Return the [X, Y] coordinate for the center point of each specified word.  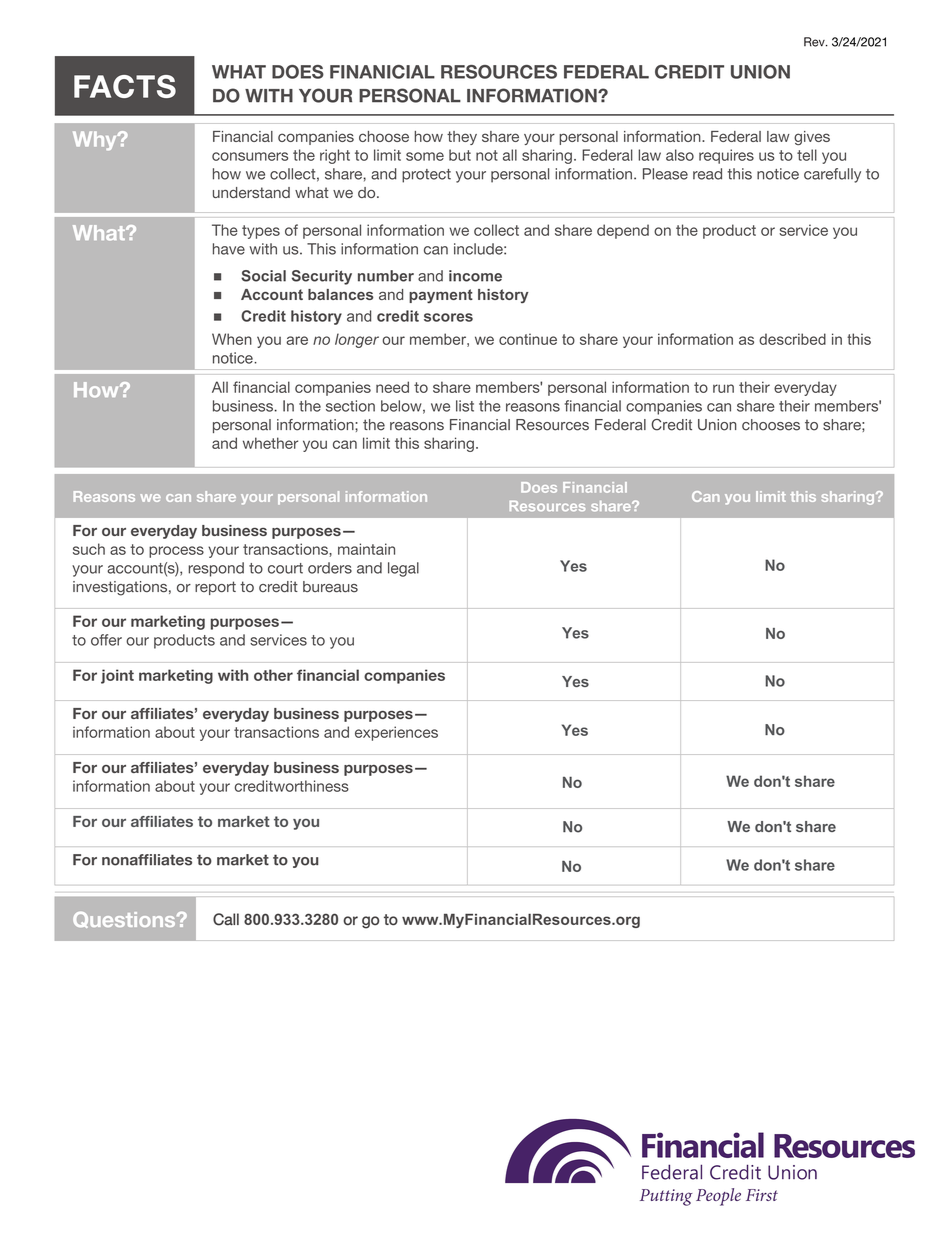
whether [270, 443]
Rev [815, 42]
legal [403, 569]
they [462, 138]
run [723, 388]
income [475, 276]
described [792, 339]
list [465, 406]
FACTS [125, 86]
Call [226, 919]
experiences [396, 733]
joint [117, 676]
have [229, 249]
